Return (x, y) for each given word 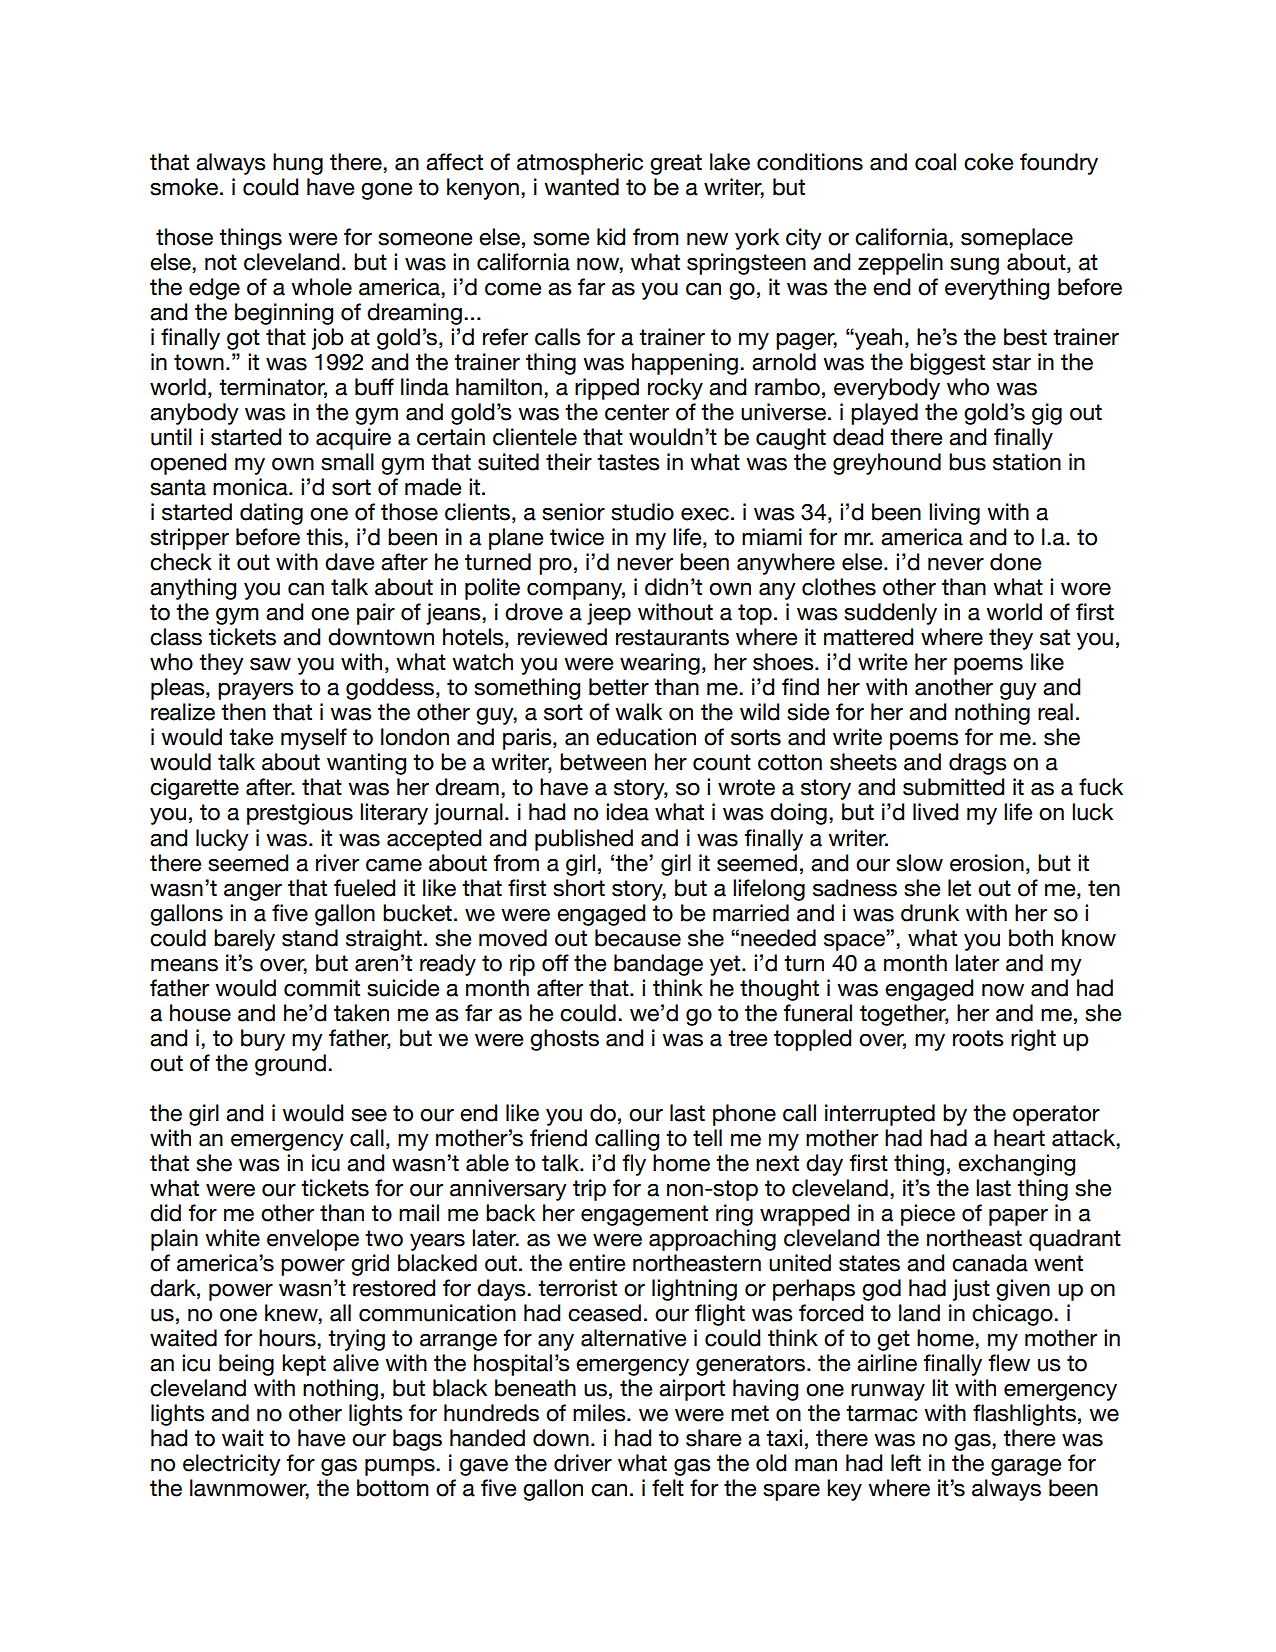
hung (298, 164)
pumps (401, 1467)
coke (988, 162)
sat (1055, 637)
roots (978, 1038)
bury (263, 1040)
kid (611, 237)
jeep (609, 614)
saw (270, 664)
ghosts (564, 1040)
